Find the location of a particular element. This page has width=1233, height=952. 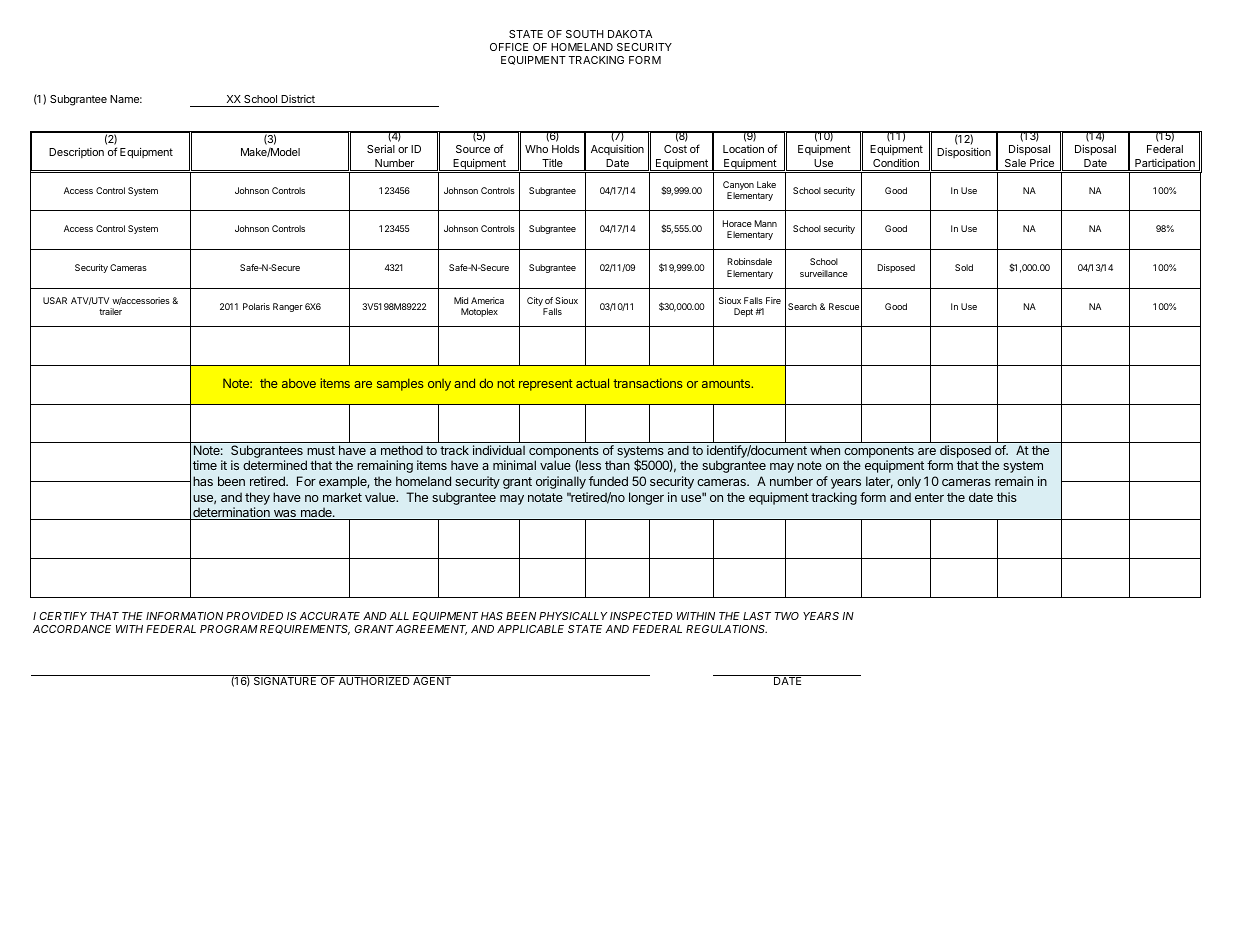

above is located at coordinates (299, 383).
